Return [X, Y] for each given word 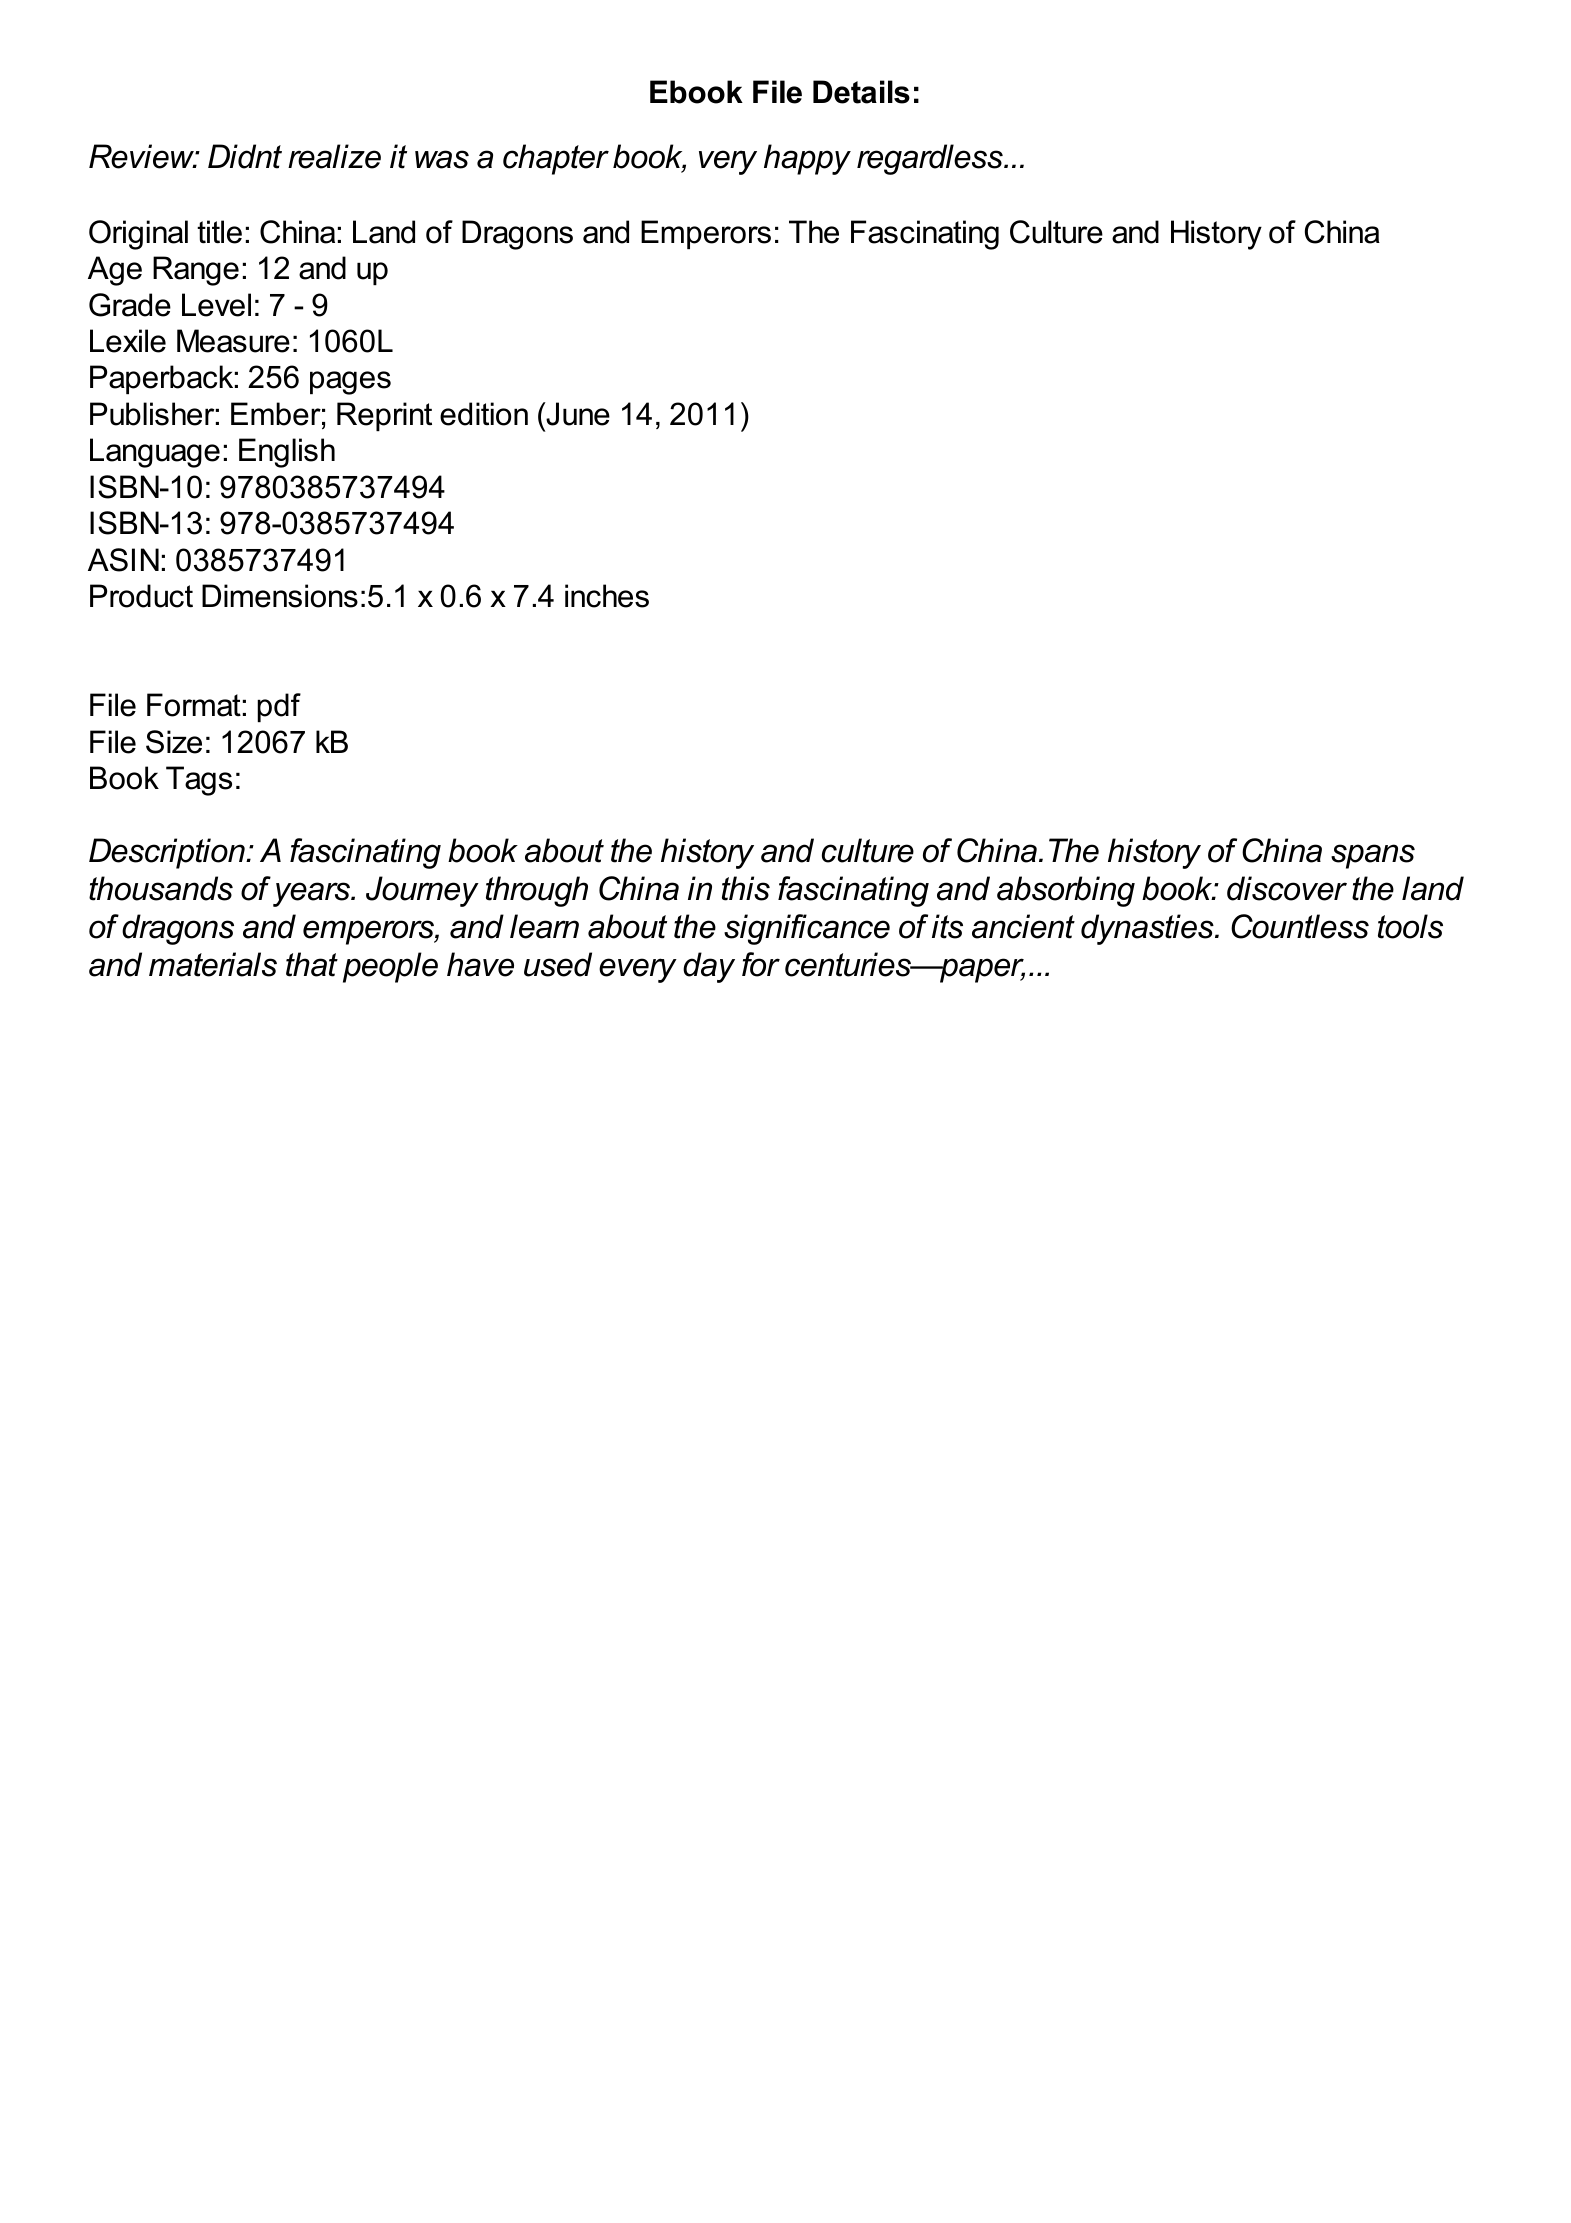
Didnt [245, 156]
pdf [279, 707]
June [577, 414]
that [312, 964]
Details [861, 92]
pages [350, 383]
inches [607, 596]
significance [807, 929]
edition [484, 414]
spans [1373, 856]
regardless [931, 159]
